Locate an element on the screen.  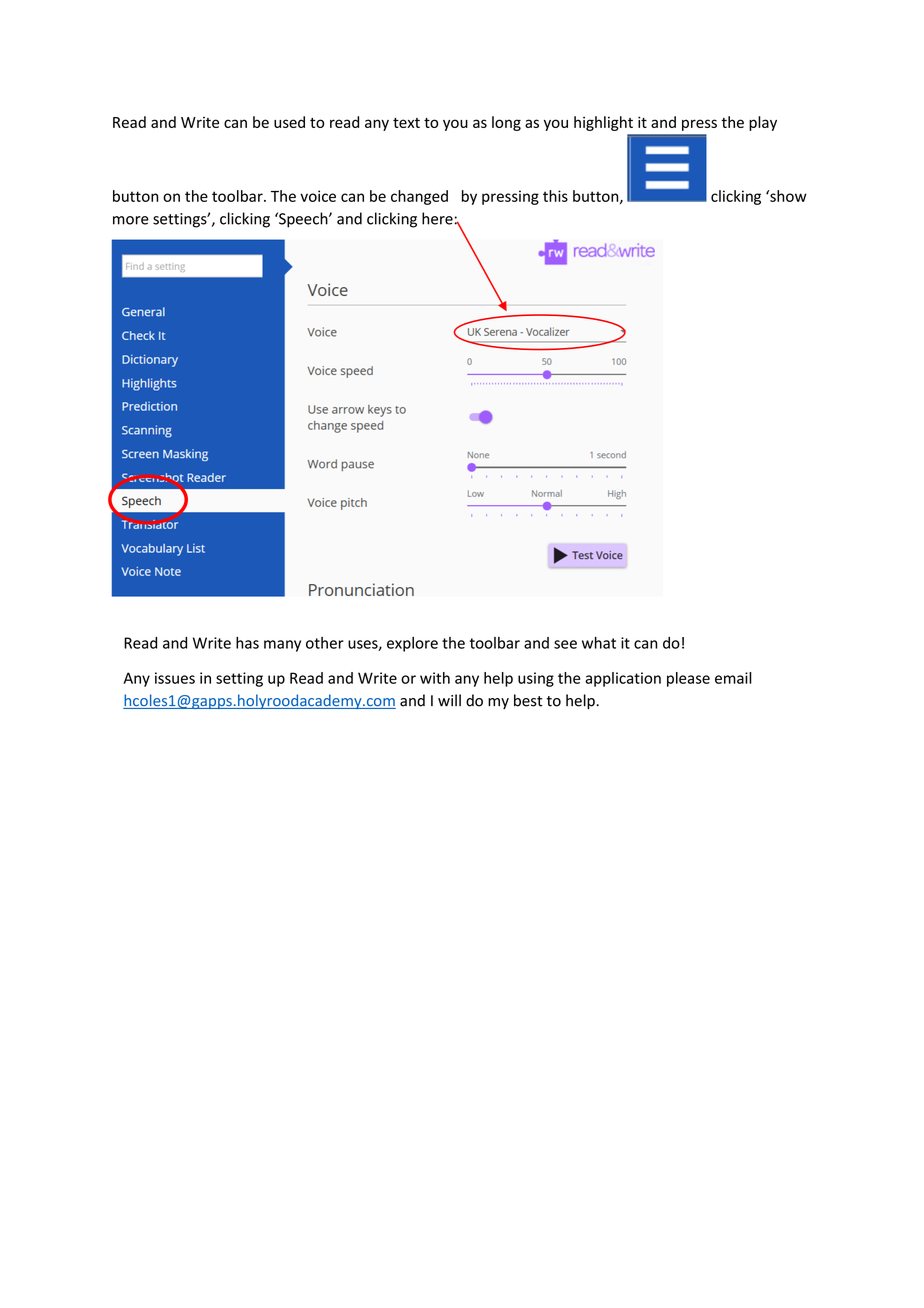
used is located at coordinates (289, 122).
